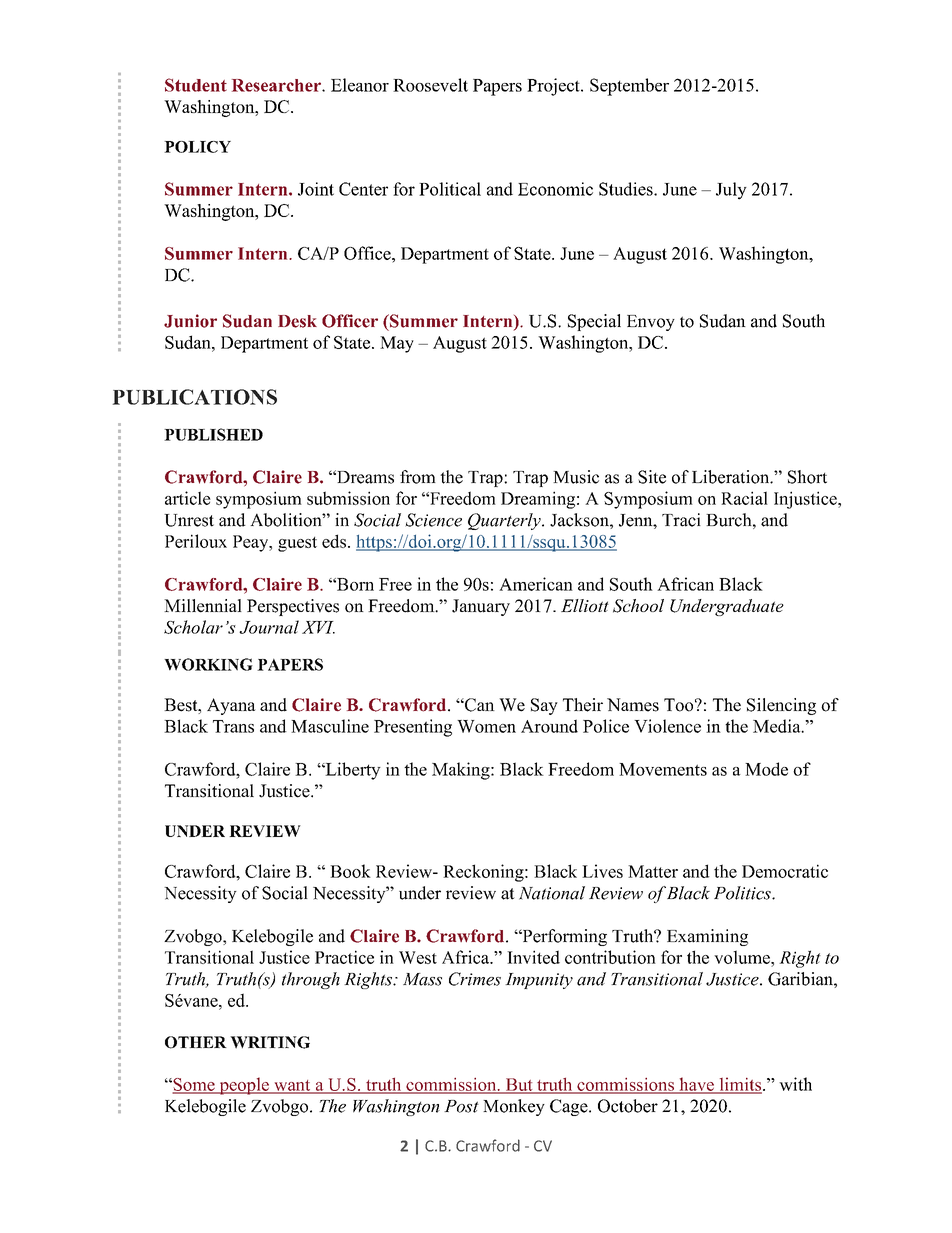 Image resolution: width=952 pixels, height=1233 pixels. Describe the element at coordinates (293, 607) in the screenshot. I see `Perspectives` at that location.
